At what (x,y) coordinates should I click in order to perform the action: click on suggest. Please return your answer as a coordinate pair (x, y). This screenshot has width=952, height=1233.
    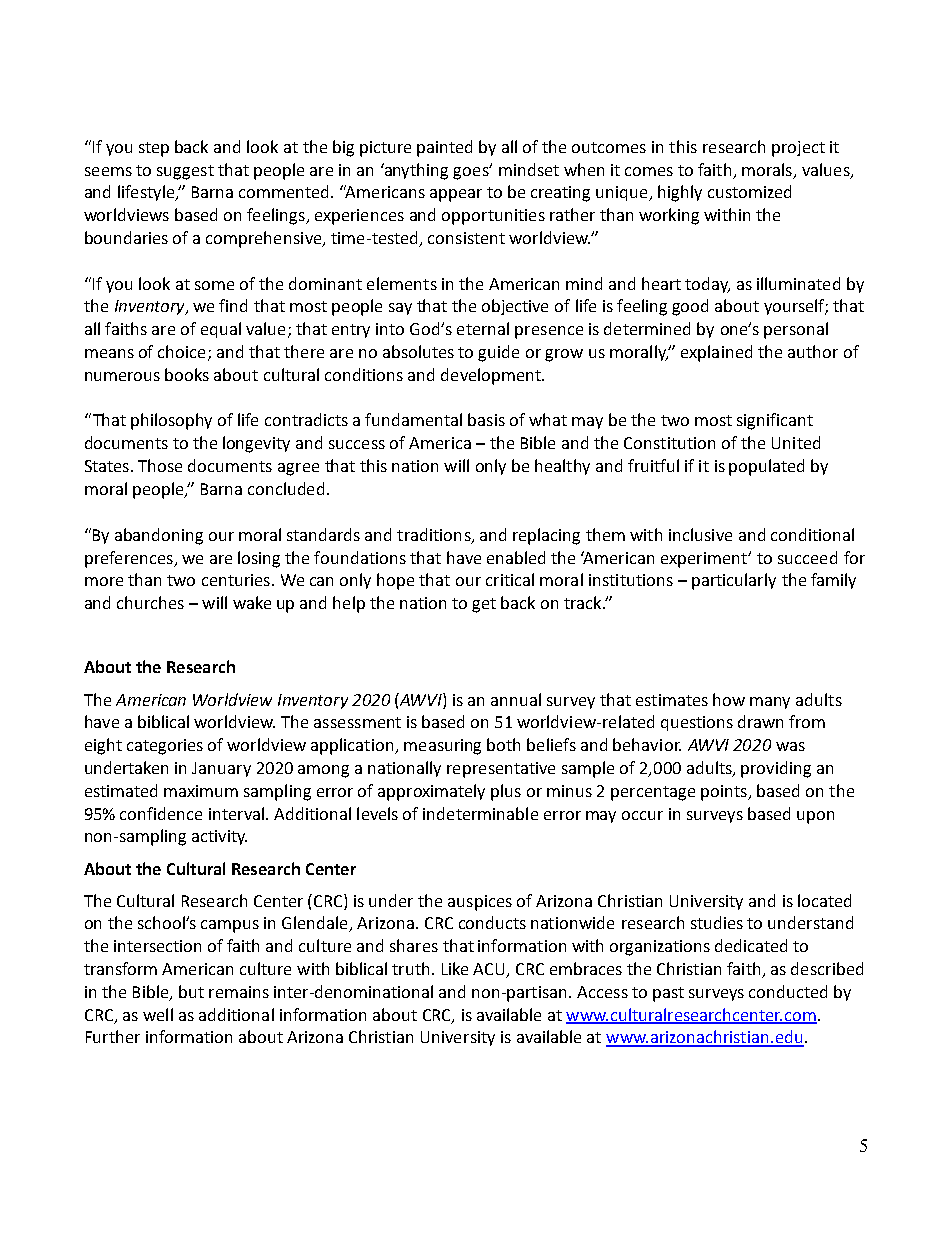
    Looking at the image, I should click on (185, 172).
